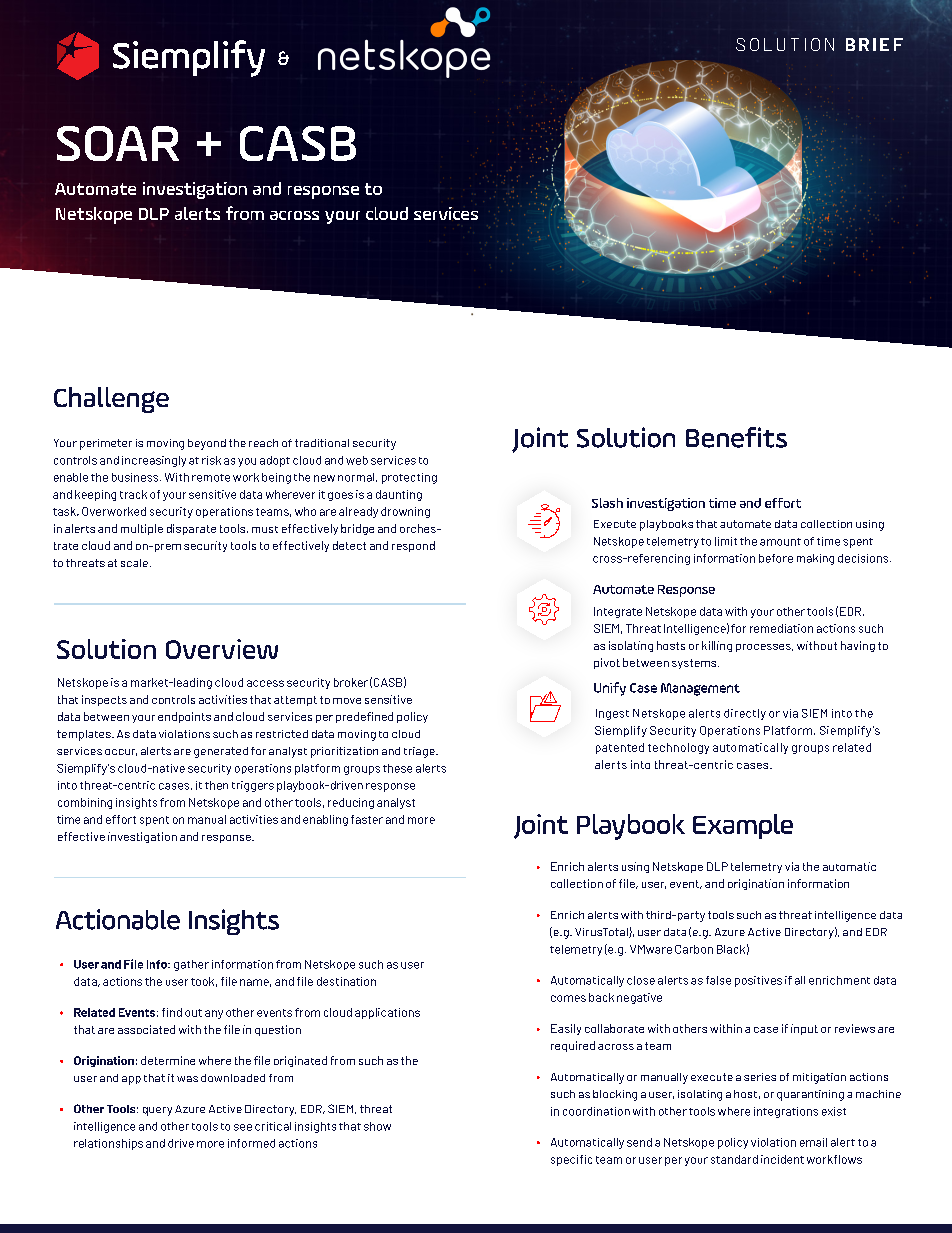  What do you see at coordinates (111, 400) in the screenshot?
I see `Challenge` at bounding box center [111, 400].
